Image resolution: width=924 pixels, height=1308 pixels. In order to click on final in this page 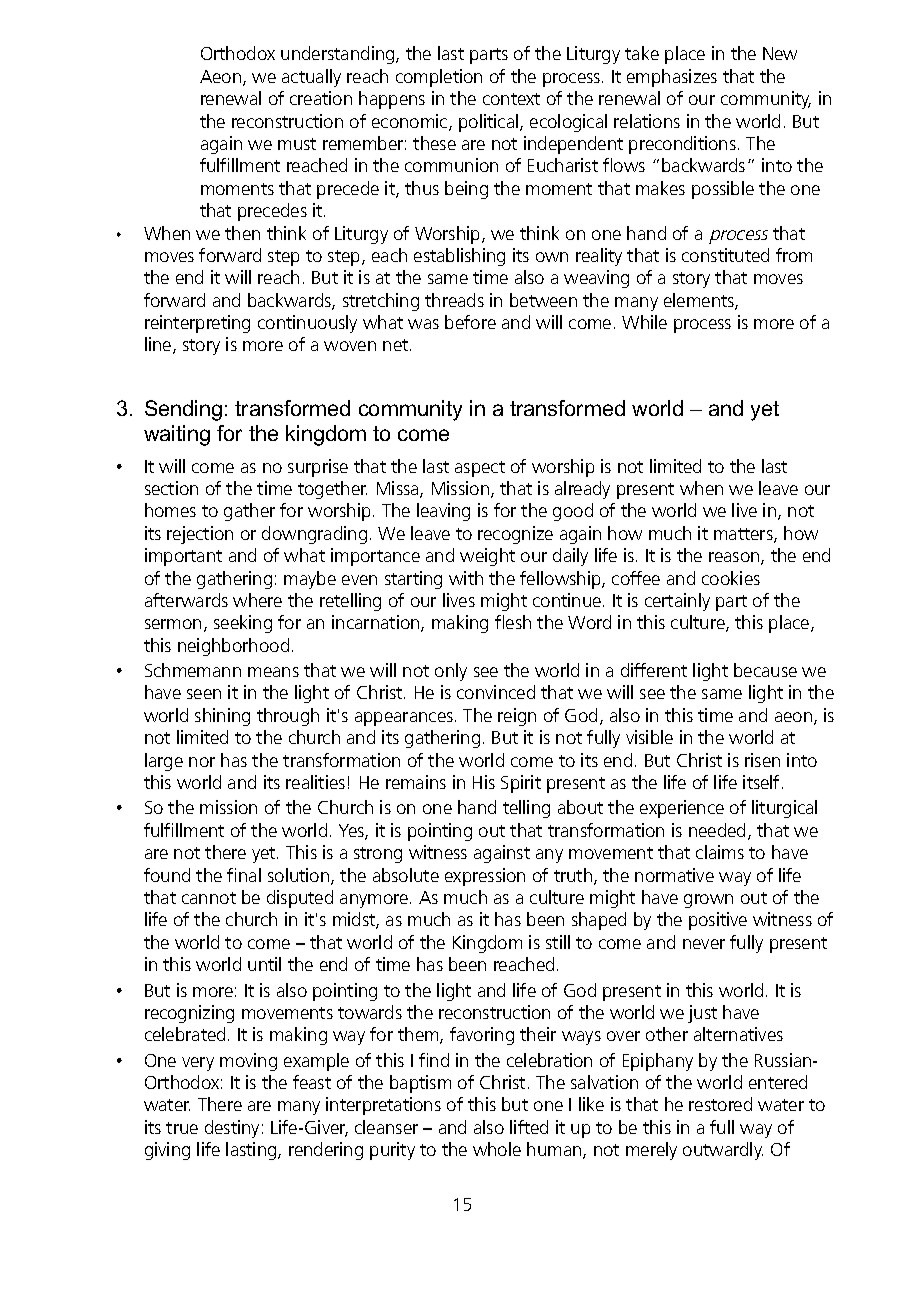, I will do `click(244, 875)`.
